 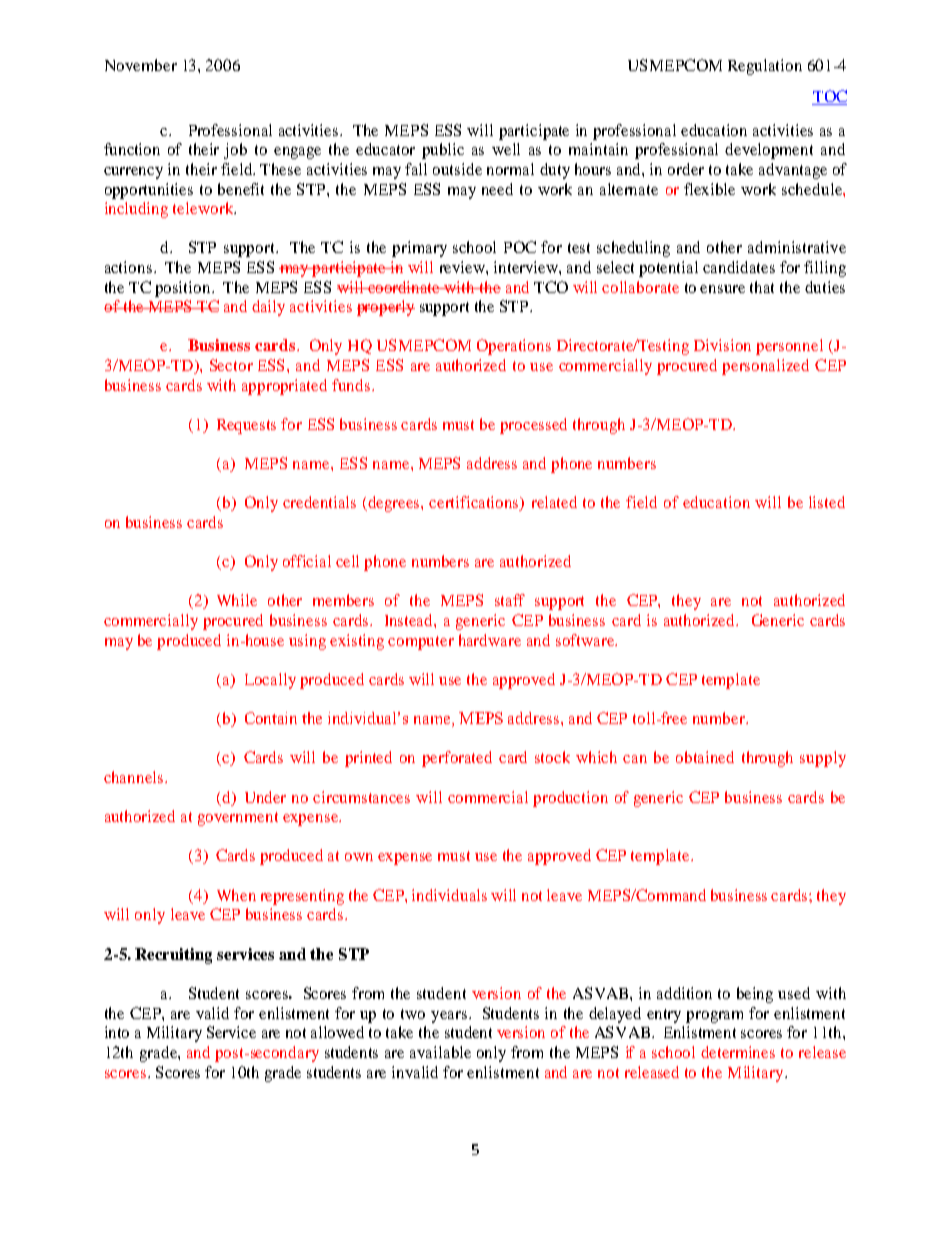 I want to click on November, so click(x=141, y=65).
